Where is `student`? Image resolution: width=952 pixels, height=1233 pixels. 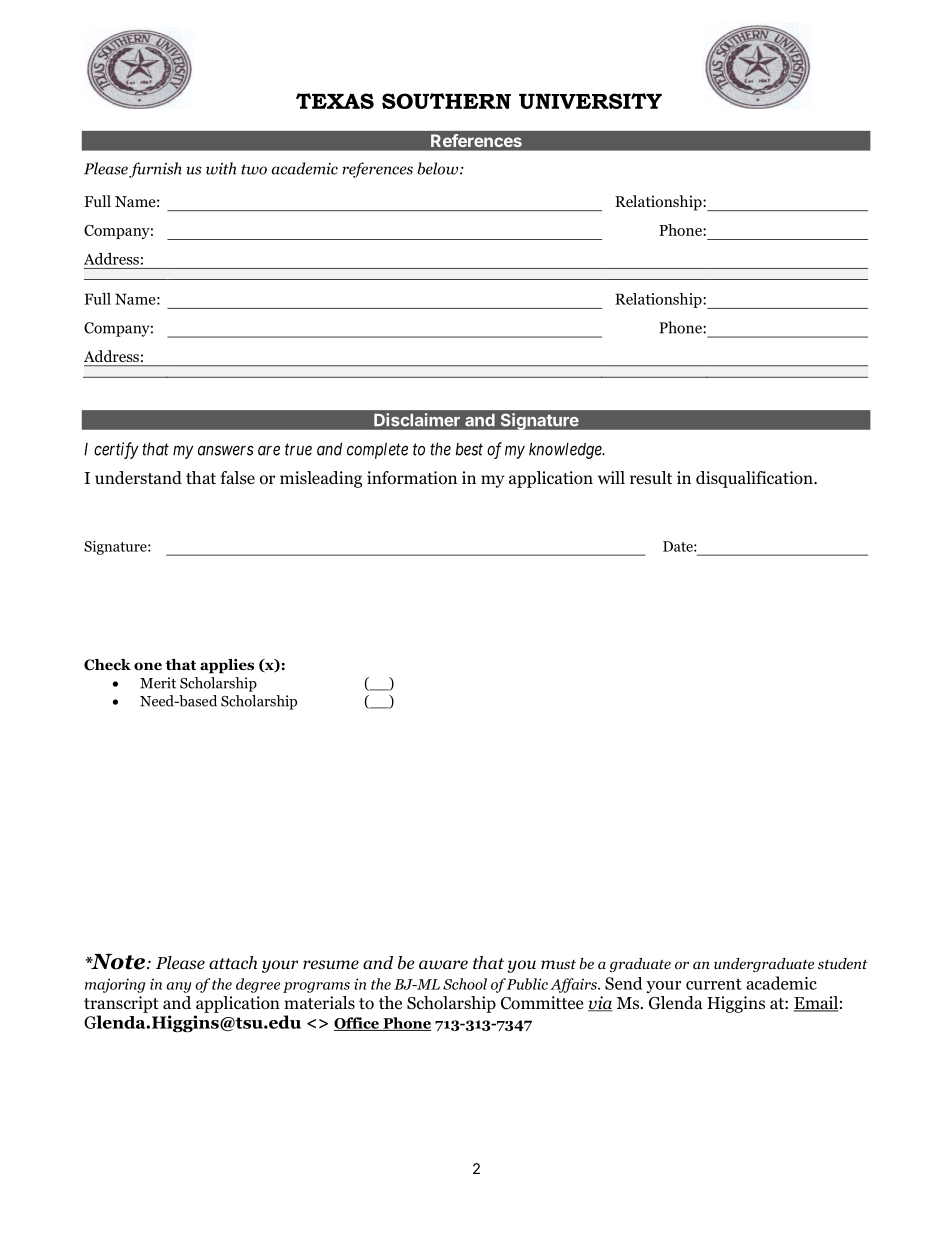
student is located at coordinates (843, 963).
